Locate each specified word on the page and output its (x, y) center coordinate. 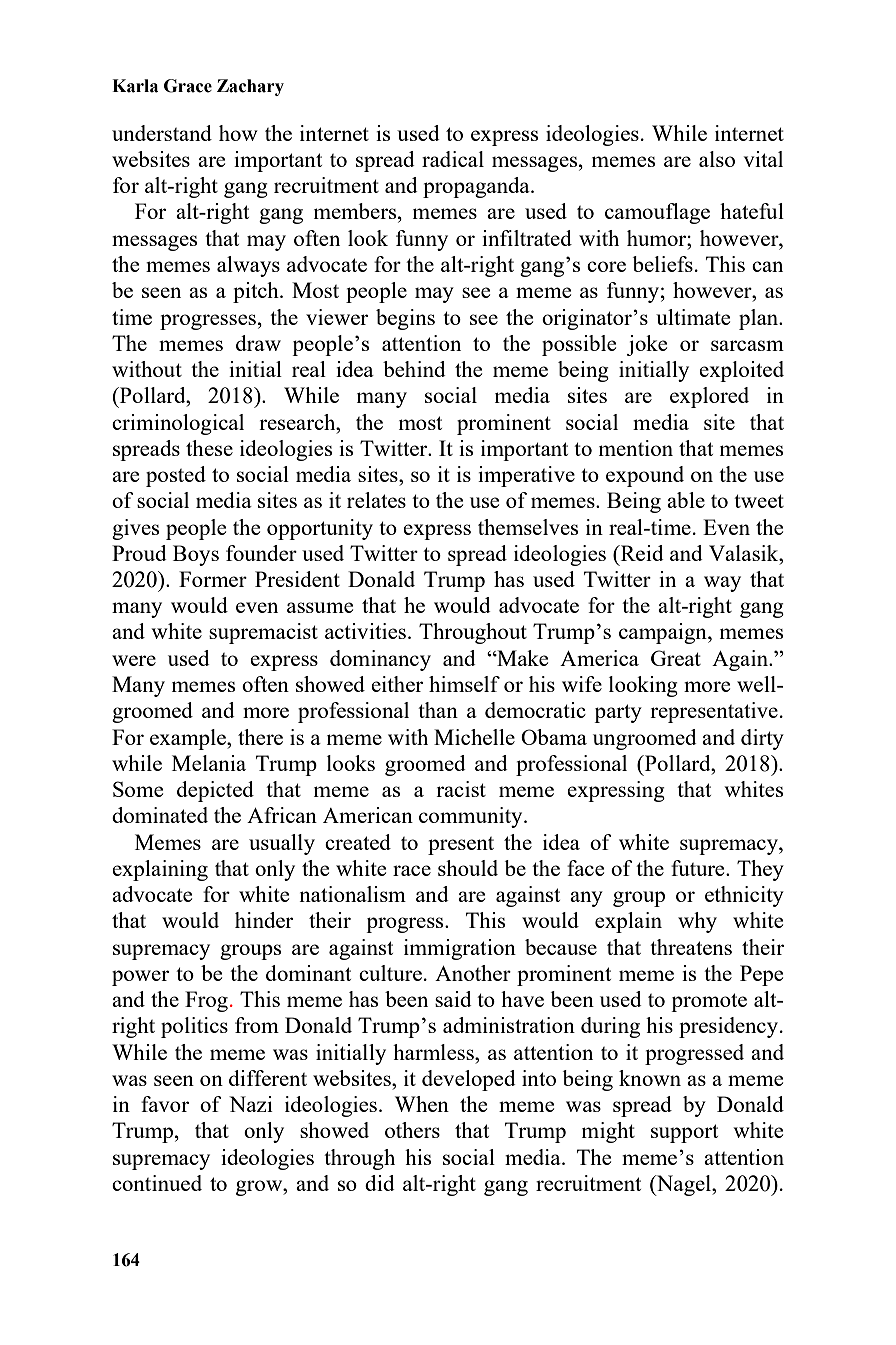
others (412, 1130)
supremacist (263, 633)
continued (157, 1183)
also (717, 159)
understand (162, 133)
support (684, 1133)
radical (453, 159)
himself (464, 684)
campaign (664, 633)
